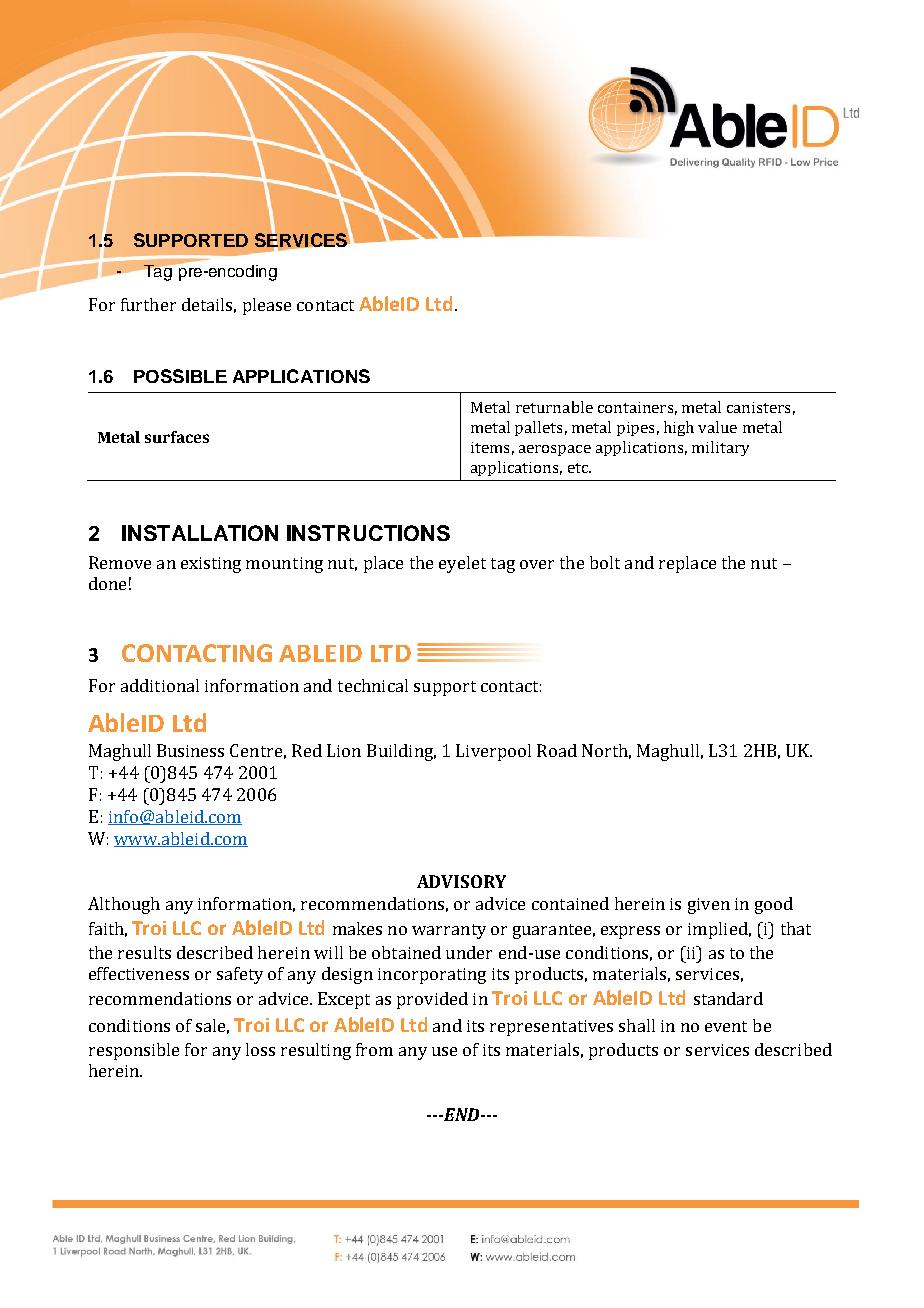  I want to click on provided, so click(432, 1000).
